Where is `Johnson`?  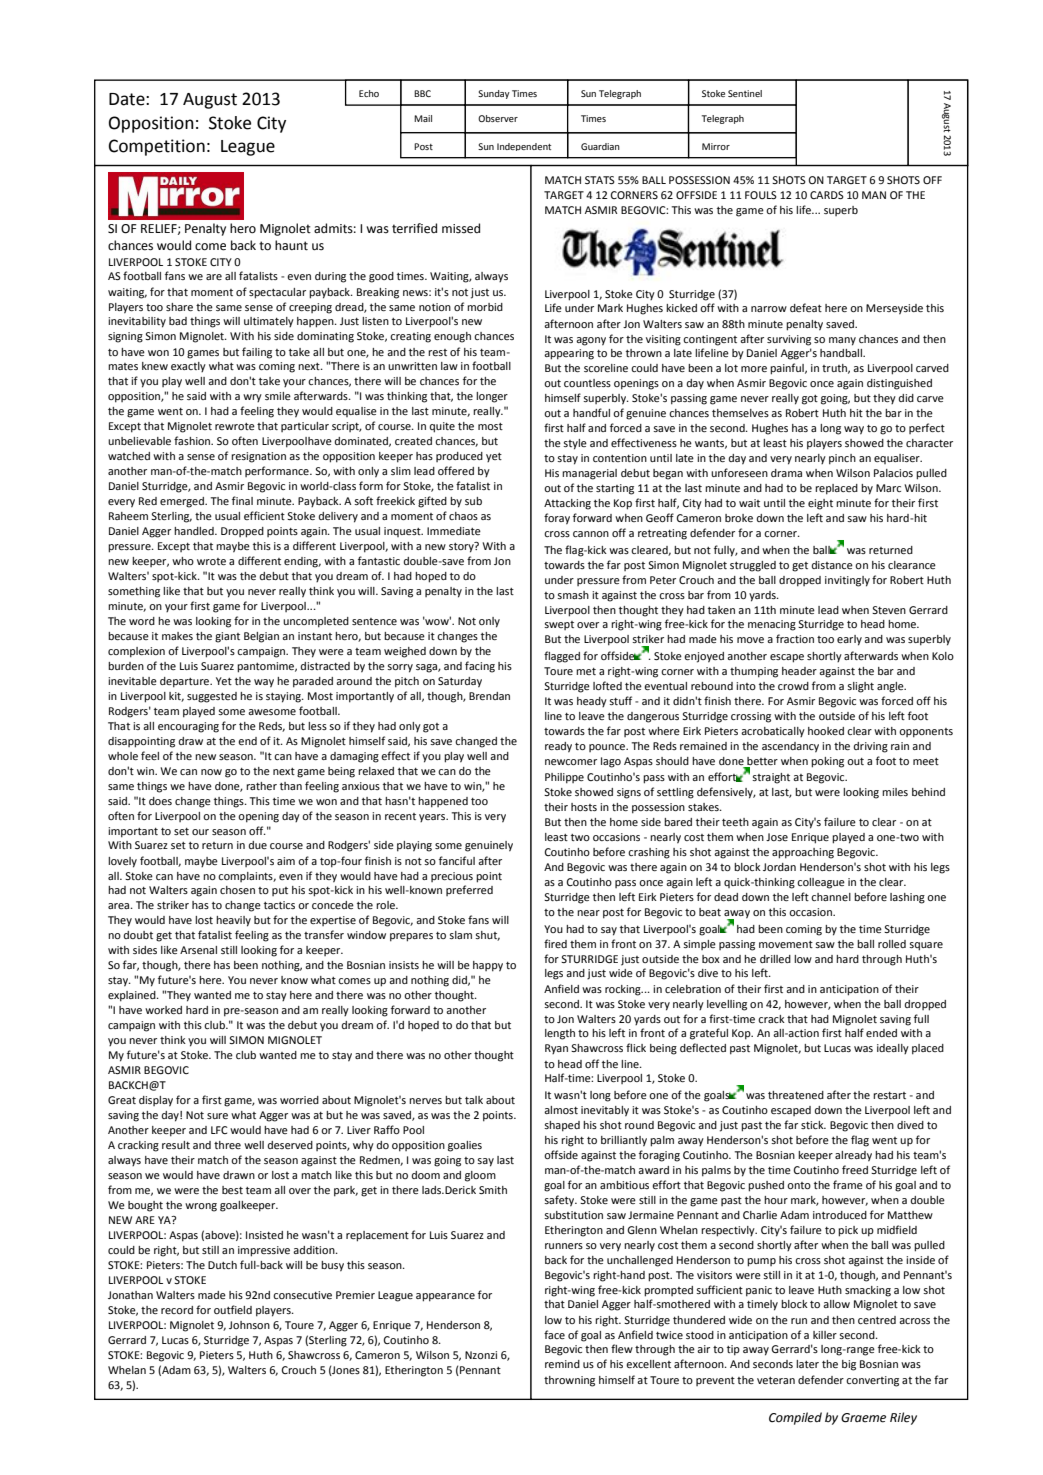 Johnson is located at coordinates (249, 1325).
